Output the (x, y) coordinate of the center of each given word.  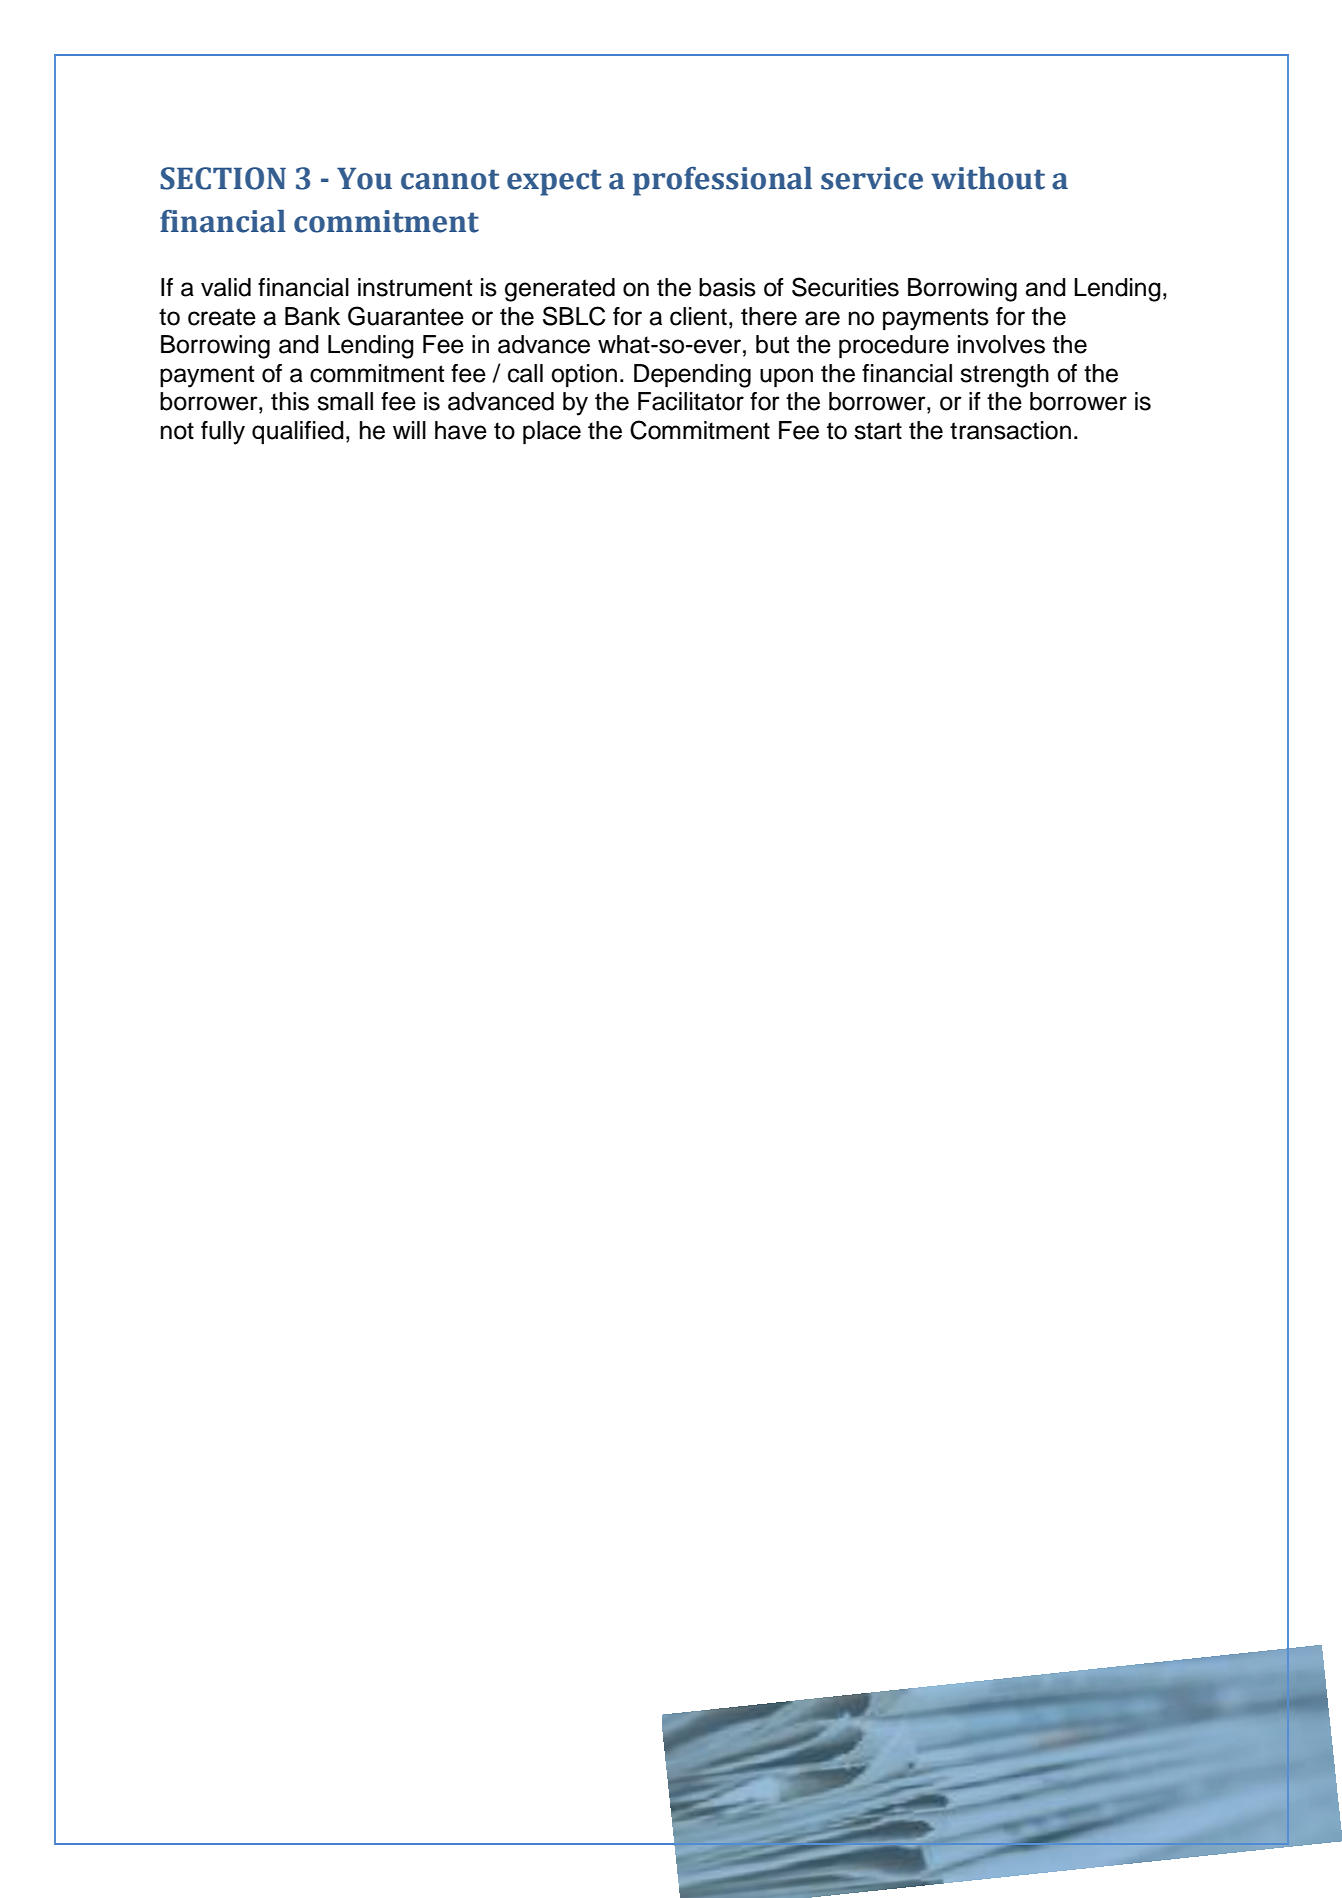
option (584, 375)
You (364, 179)
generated (560, 290)
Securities (845, 287)
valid (226, 287)
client (698, 316)
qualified (298, 432)
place (552, 432)
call (525, 373)
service (872, 178)
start (878, 431)
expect (554, 182)
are (822, 318)
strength (1004, 376)
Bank (312, 316)
